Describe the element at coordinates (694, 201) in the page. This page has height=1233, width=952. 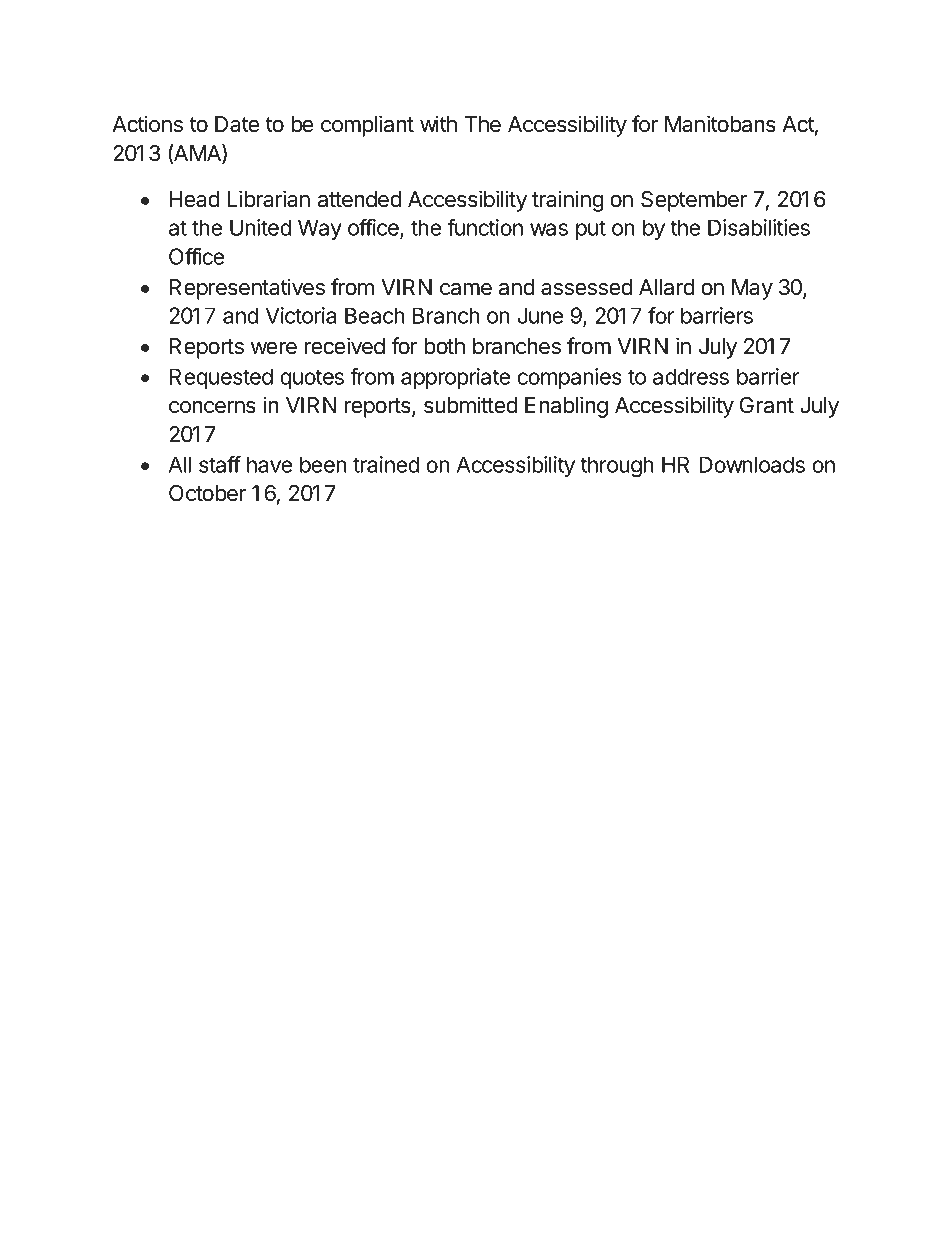
I see `September` at that location.
